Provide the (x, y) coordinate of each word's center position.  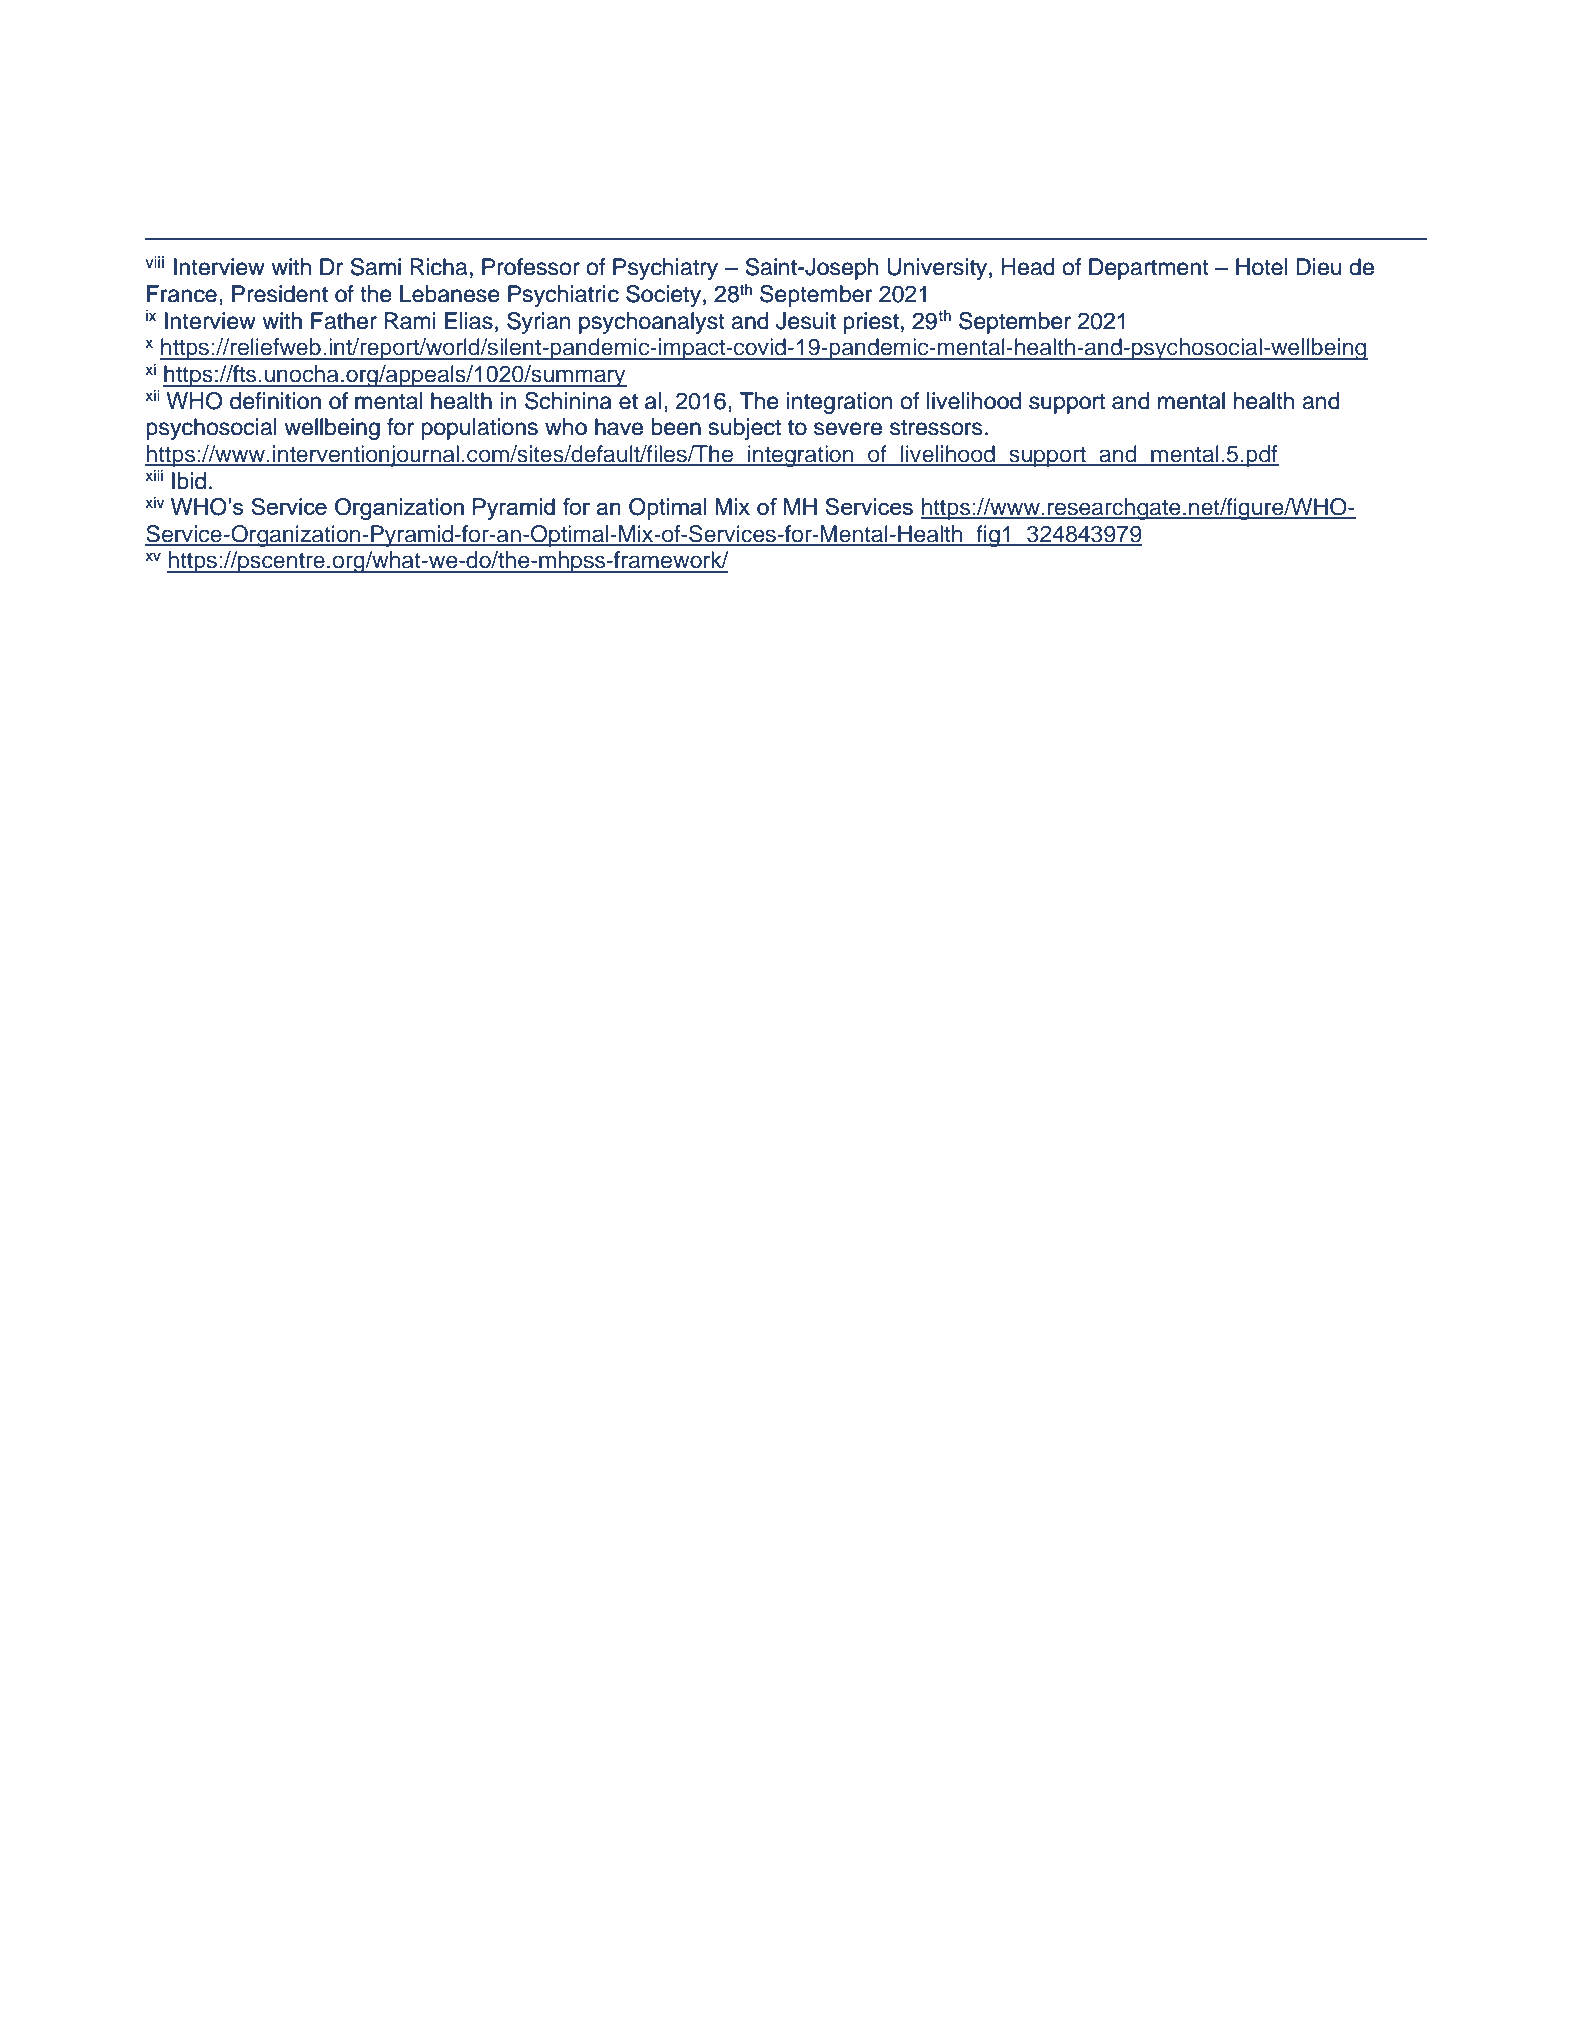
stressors (936, 428)
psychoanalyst (652, 323)
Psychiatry (665, 269)
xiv (154, 502)
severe (848, 429)
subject (745, 429)
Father (344, 321)
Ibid (189, 481)
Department (1149, 269)
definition (275, 401)
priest (871, 323)
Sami (376, 267)
